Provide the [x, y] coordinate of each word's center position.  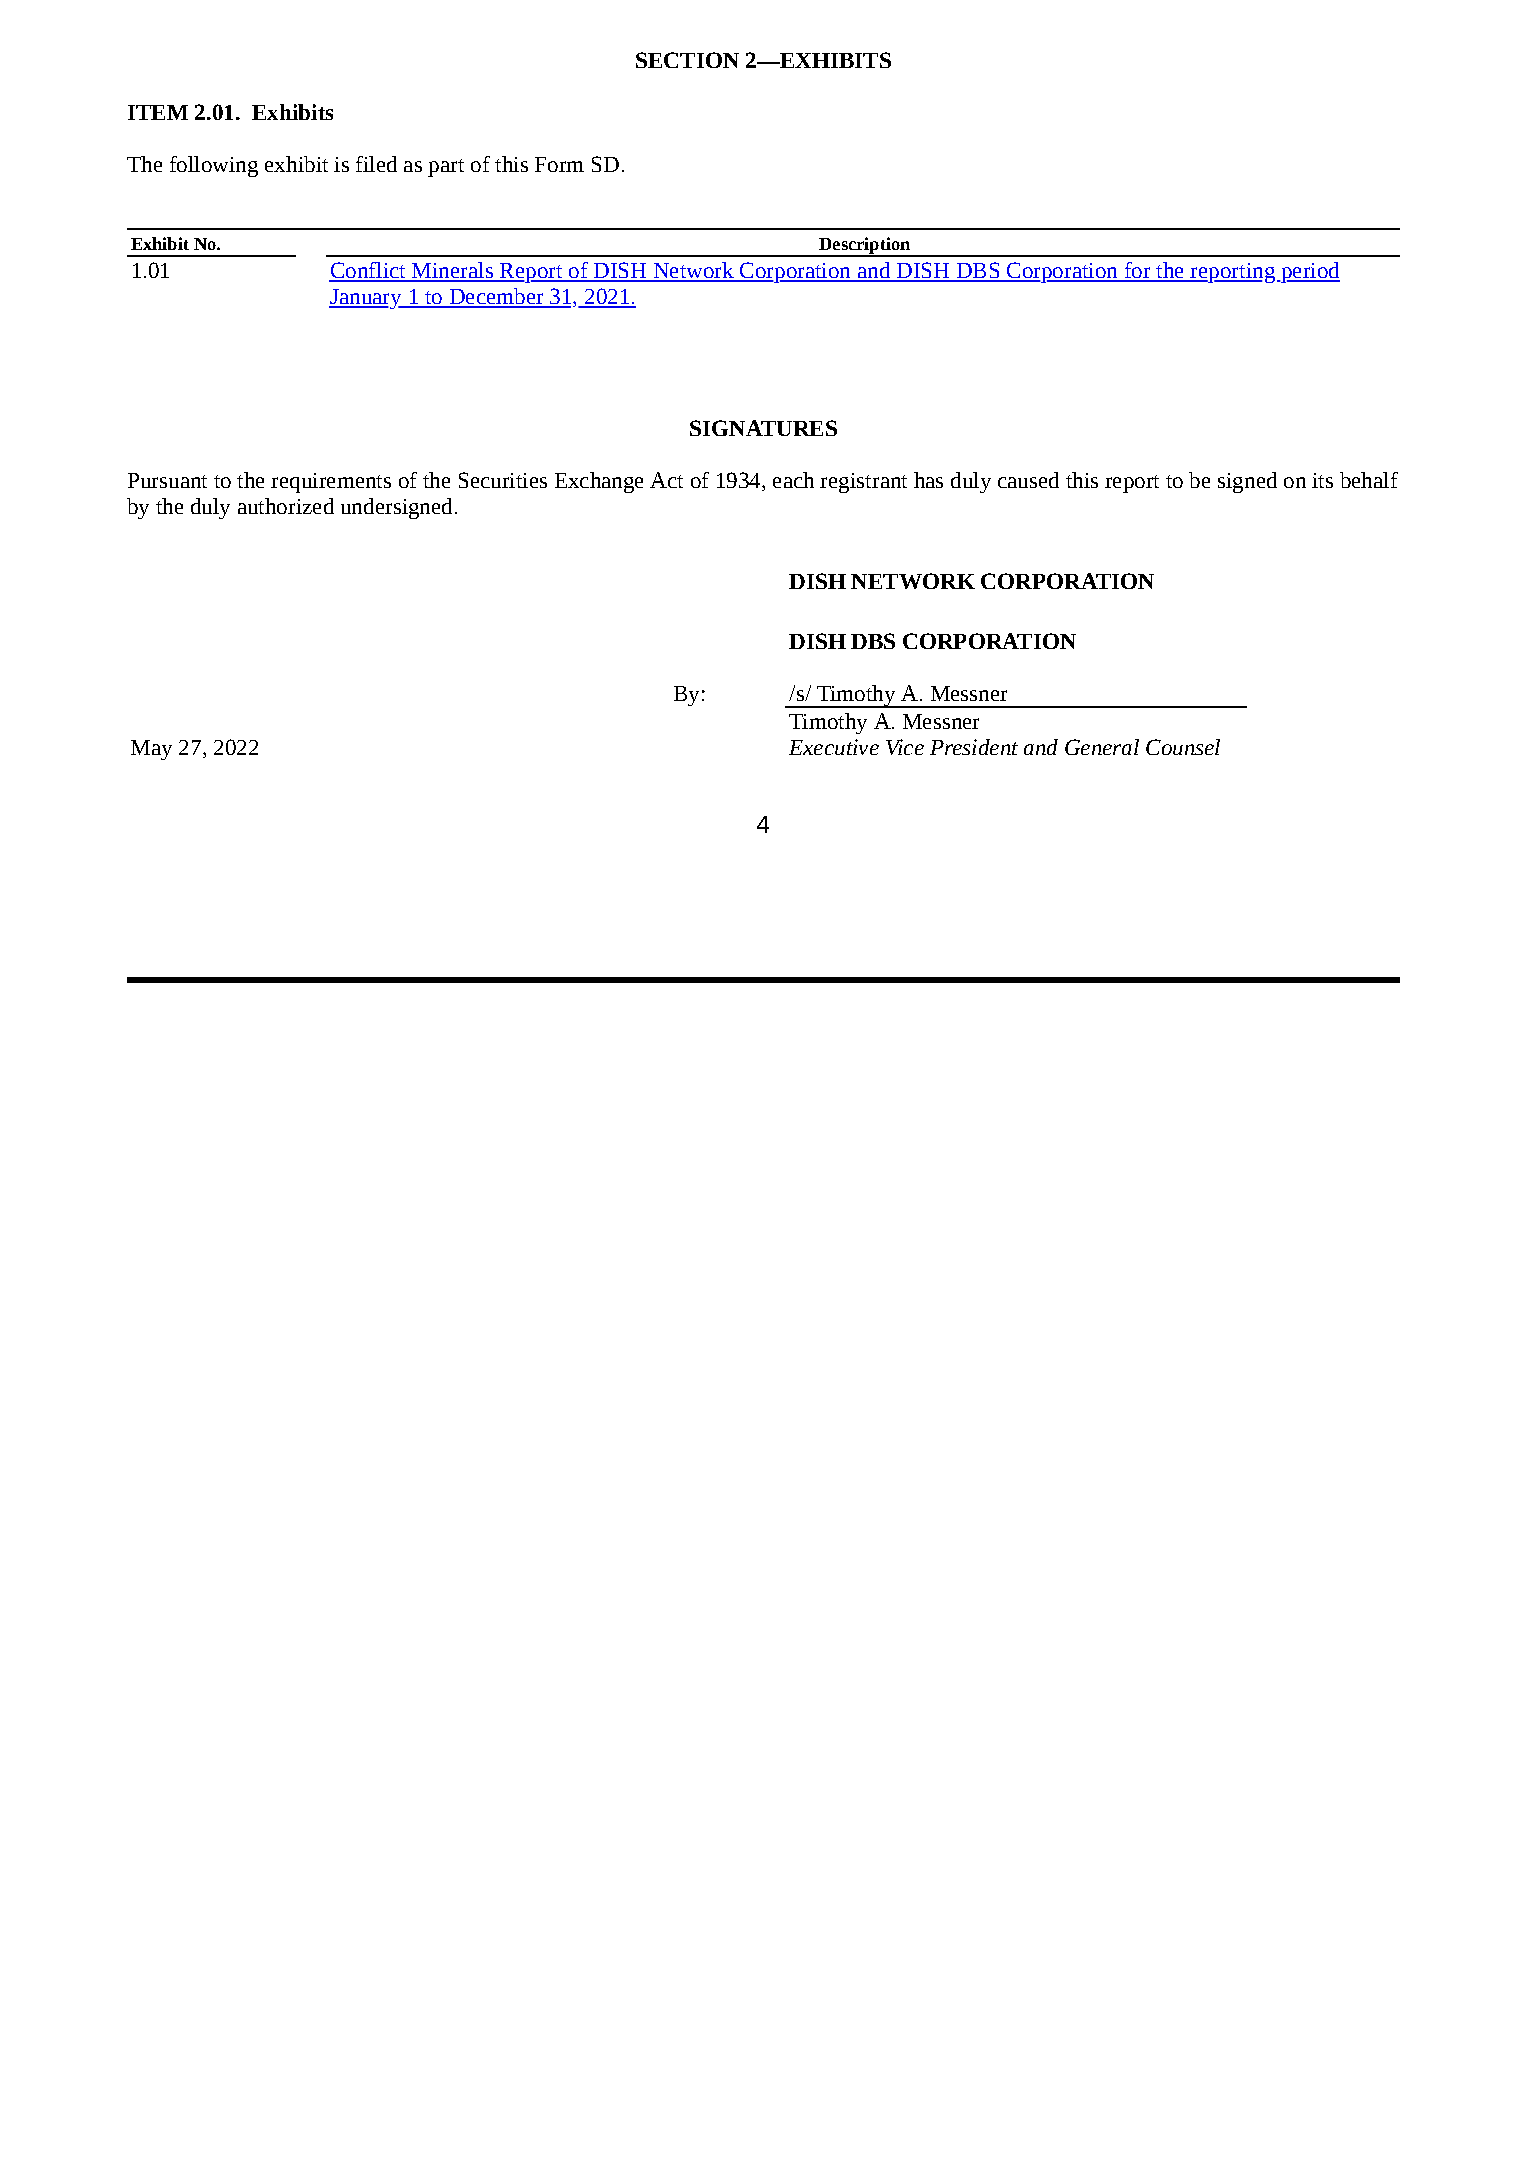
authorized [286, 506]
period [1309, 272]
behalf [1369, 480]
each [793, 480]
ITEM [158, 112]
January [366, 299]
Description [865, 247]
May [151, 750]
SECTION [687, 60]
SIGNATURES [763, 428]
